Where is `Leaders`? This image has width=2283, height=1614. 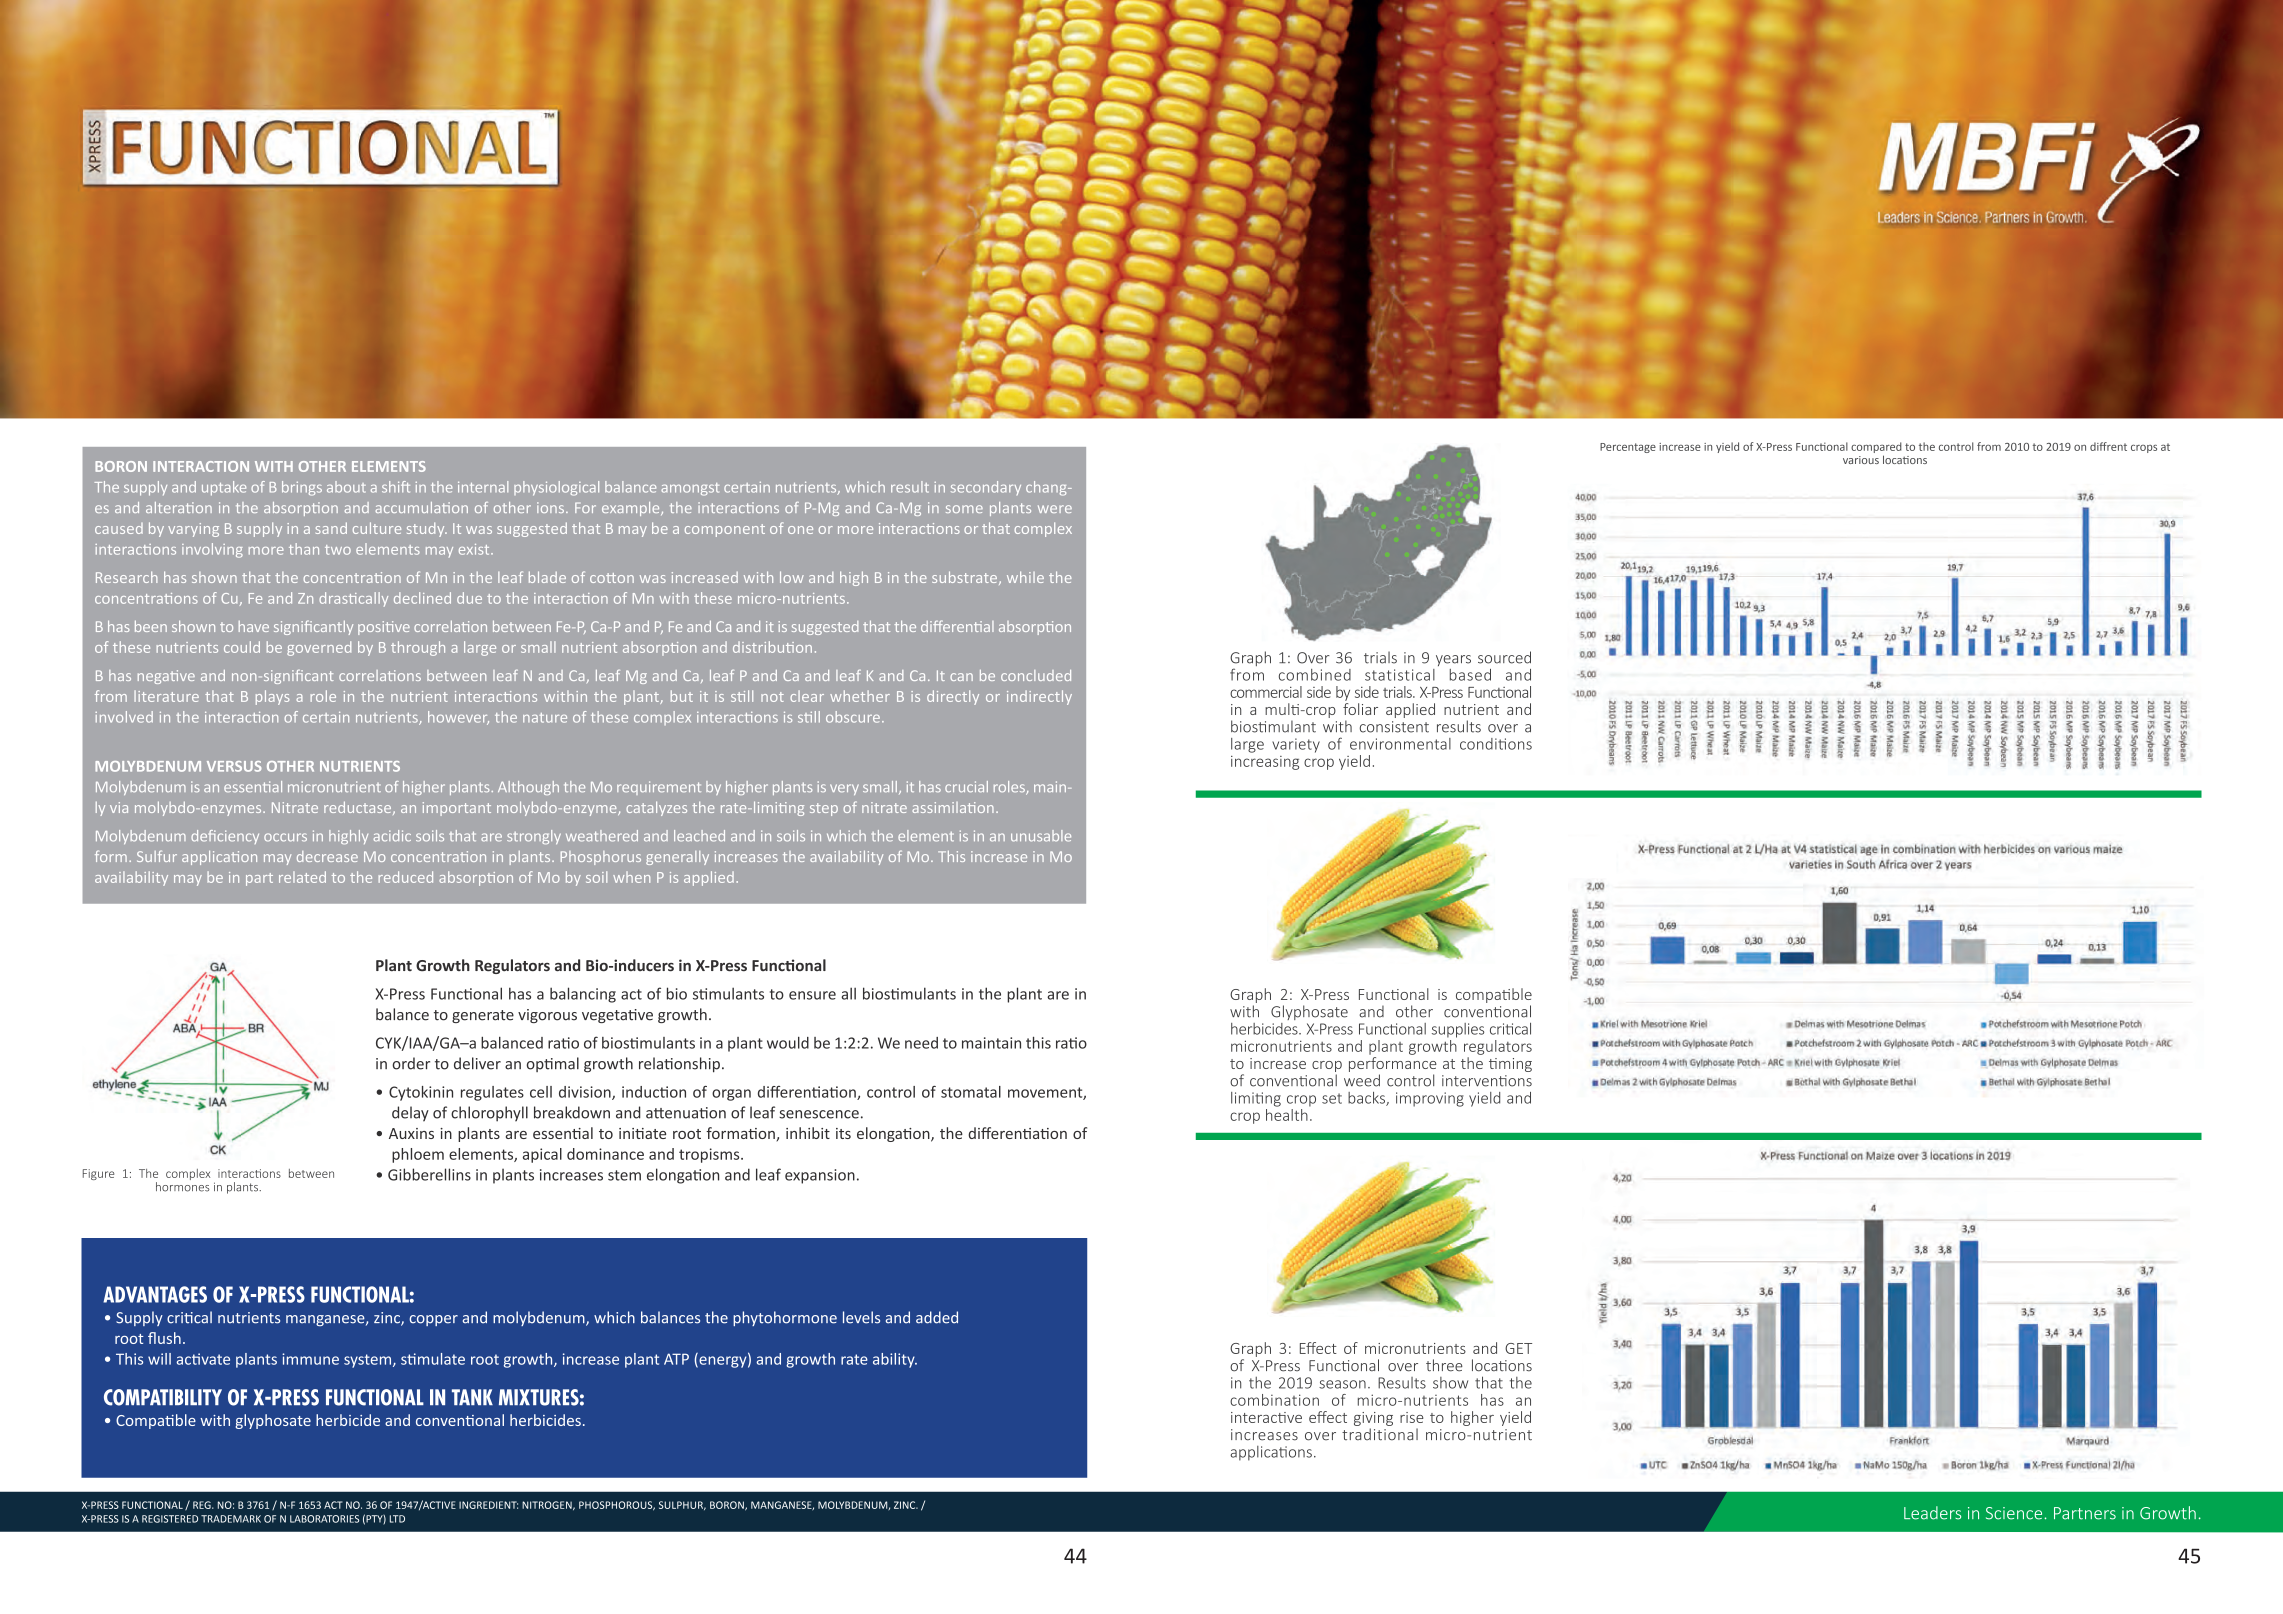
Leaders is located at coordinates (1932, 1513).
